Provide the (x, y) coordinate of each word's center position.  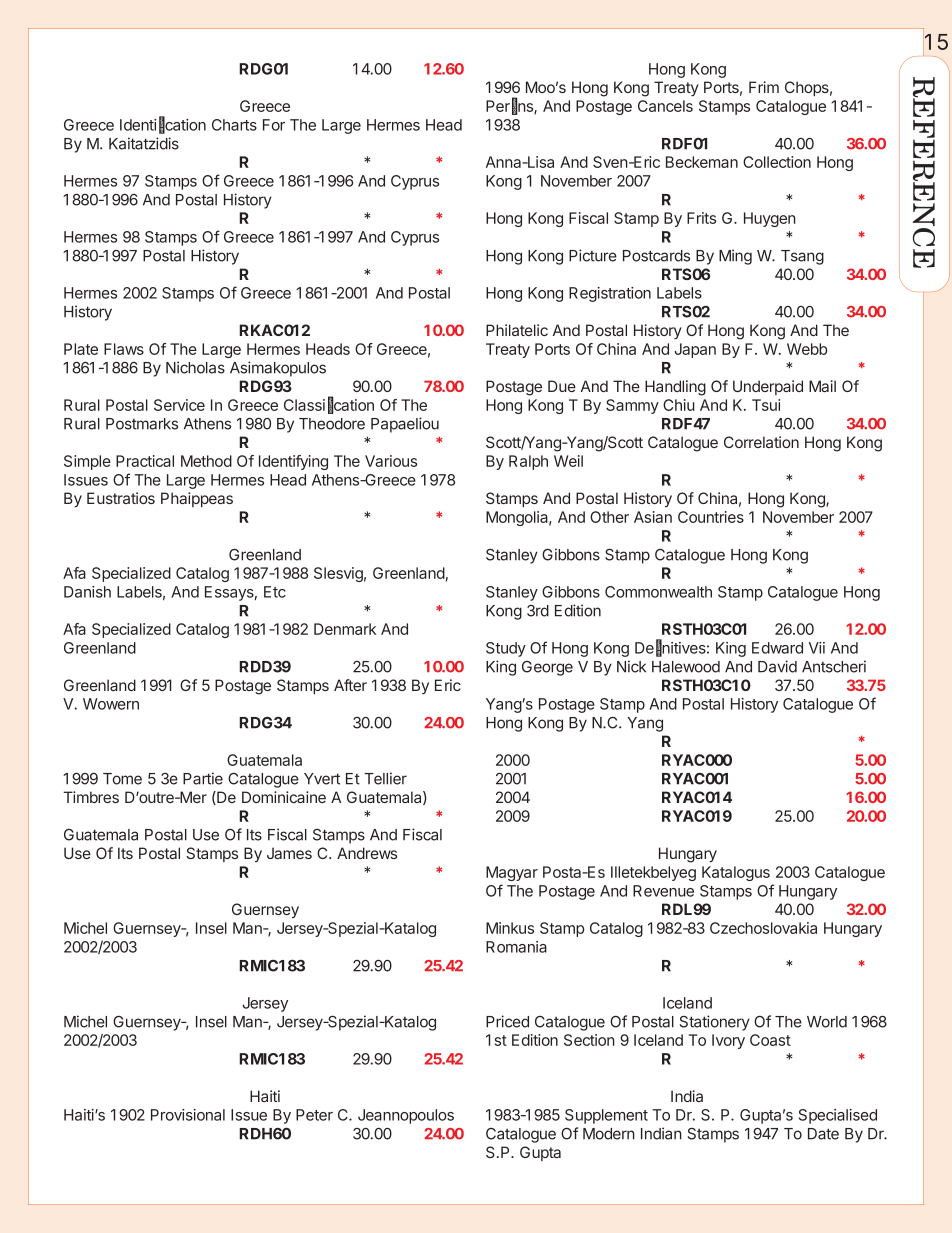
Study (506, 649)
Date (823, 1134)
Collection (777, 162)
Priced (507, 1021)
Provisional (188, 1115)
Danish (87, 592)
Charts (234, 125)
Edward (777, 648)
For (274, 125)
